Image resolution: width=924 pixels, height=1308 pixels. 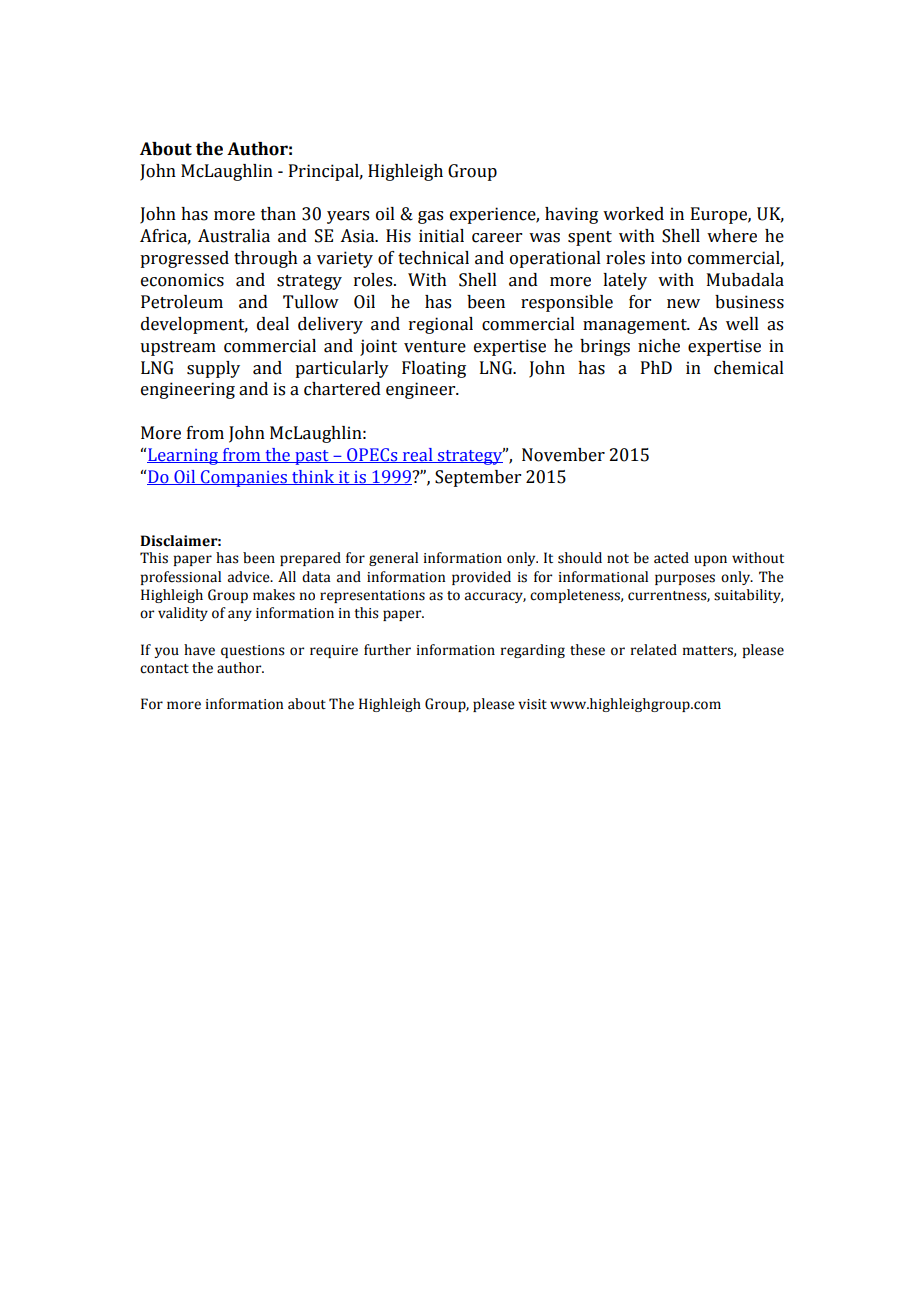 I want to click on chemical, so click(x=749, y=368).
